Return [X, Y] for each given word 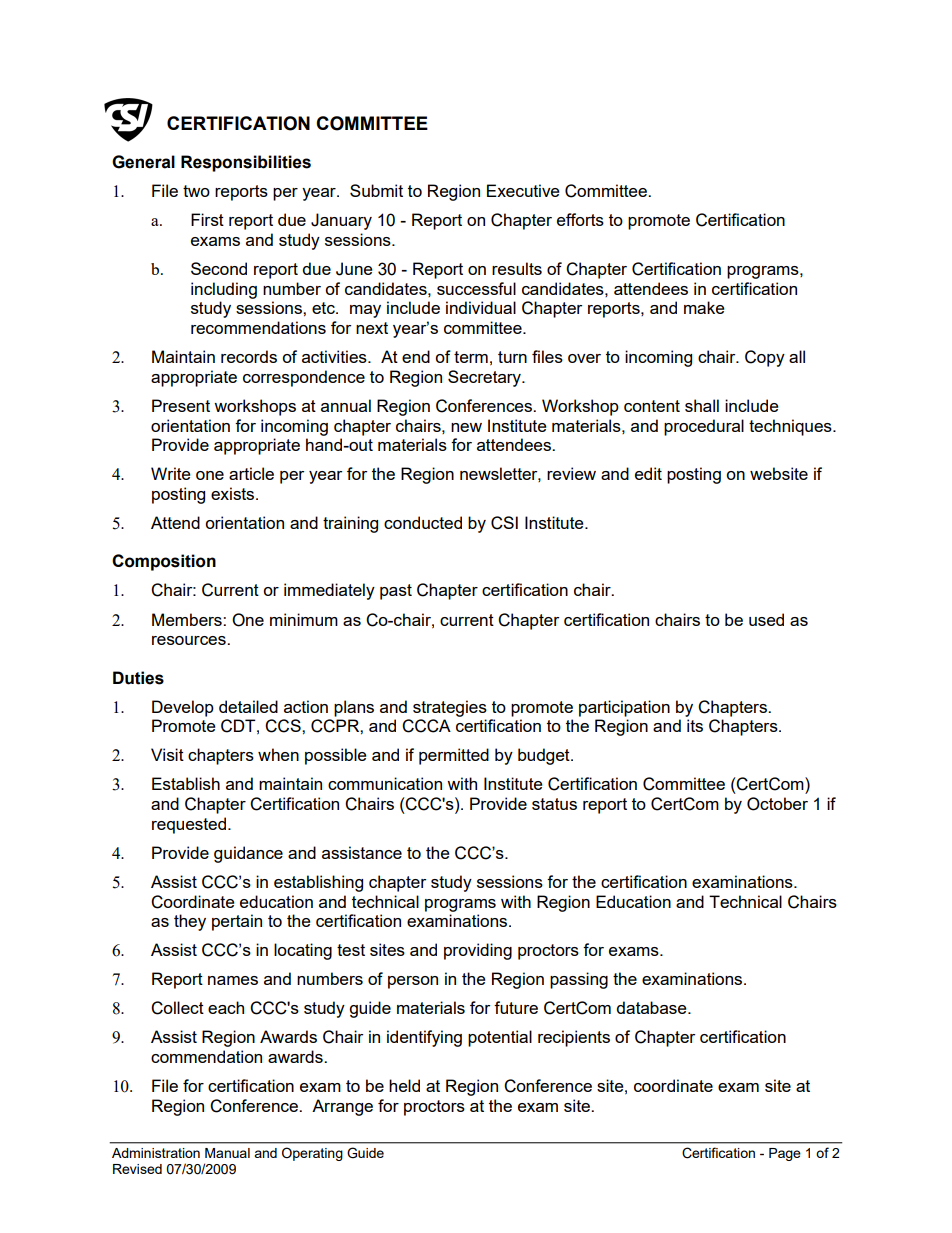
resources [190, 640]
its [695, 725]
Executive [523, 190]
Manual [227, 1153]
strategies [450, 708]
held [404, 1085]
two [196, 191]
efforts [580, 219]
